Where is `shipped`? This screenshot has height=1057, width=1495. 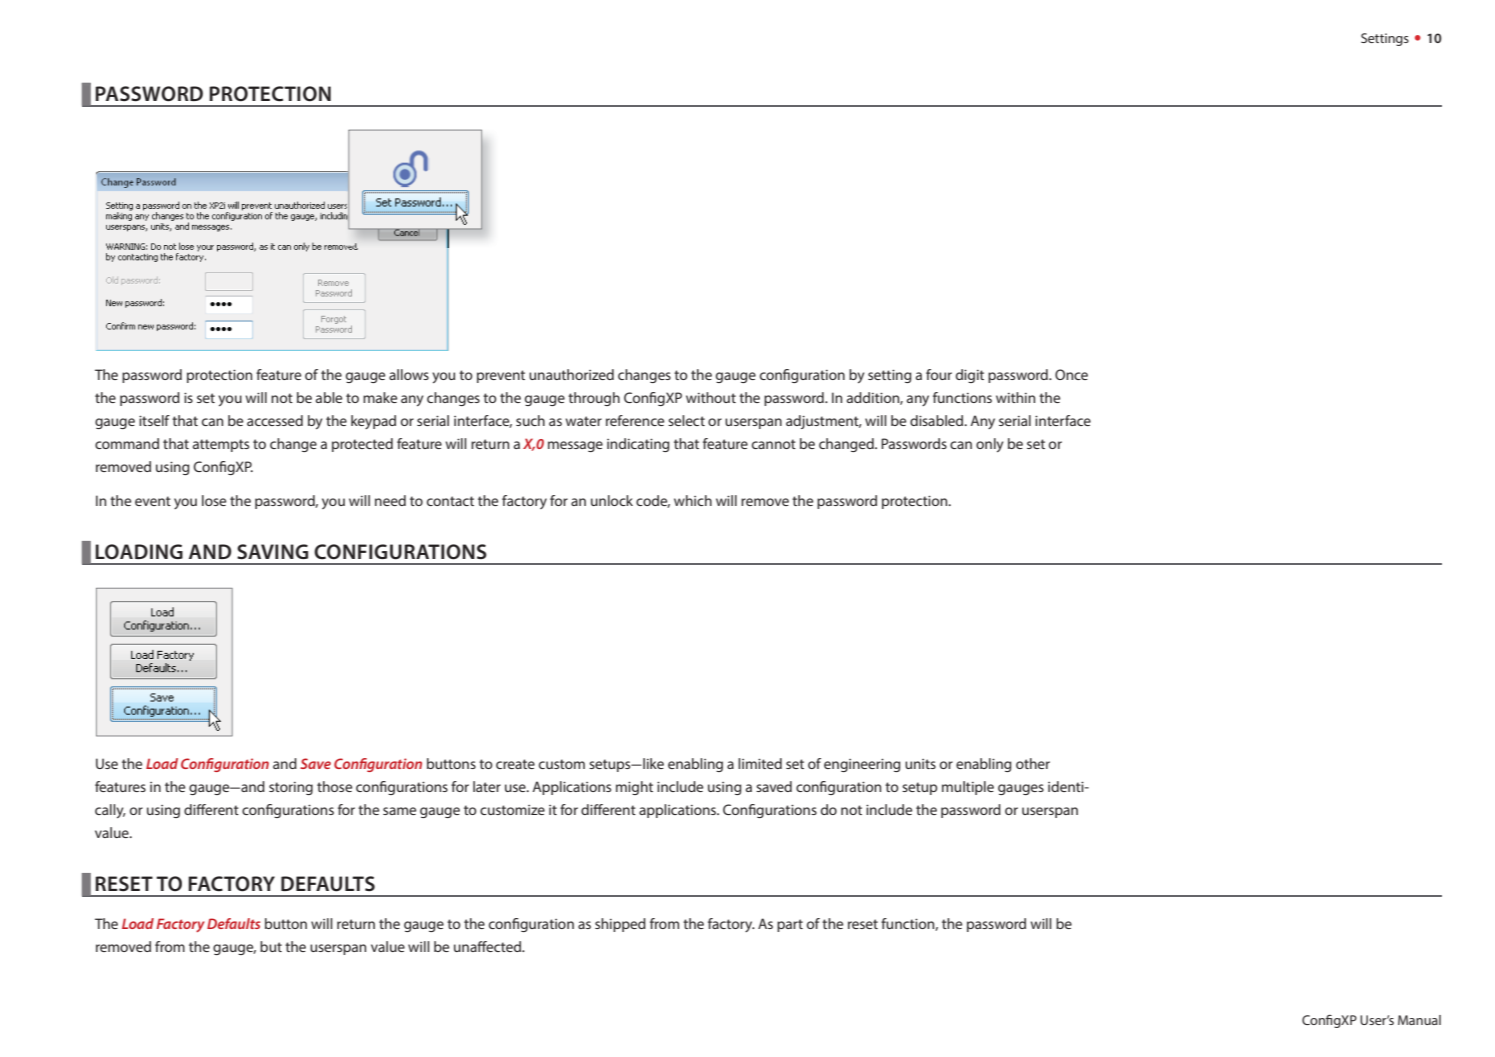 shipped is located at coordinates (620, 925).
